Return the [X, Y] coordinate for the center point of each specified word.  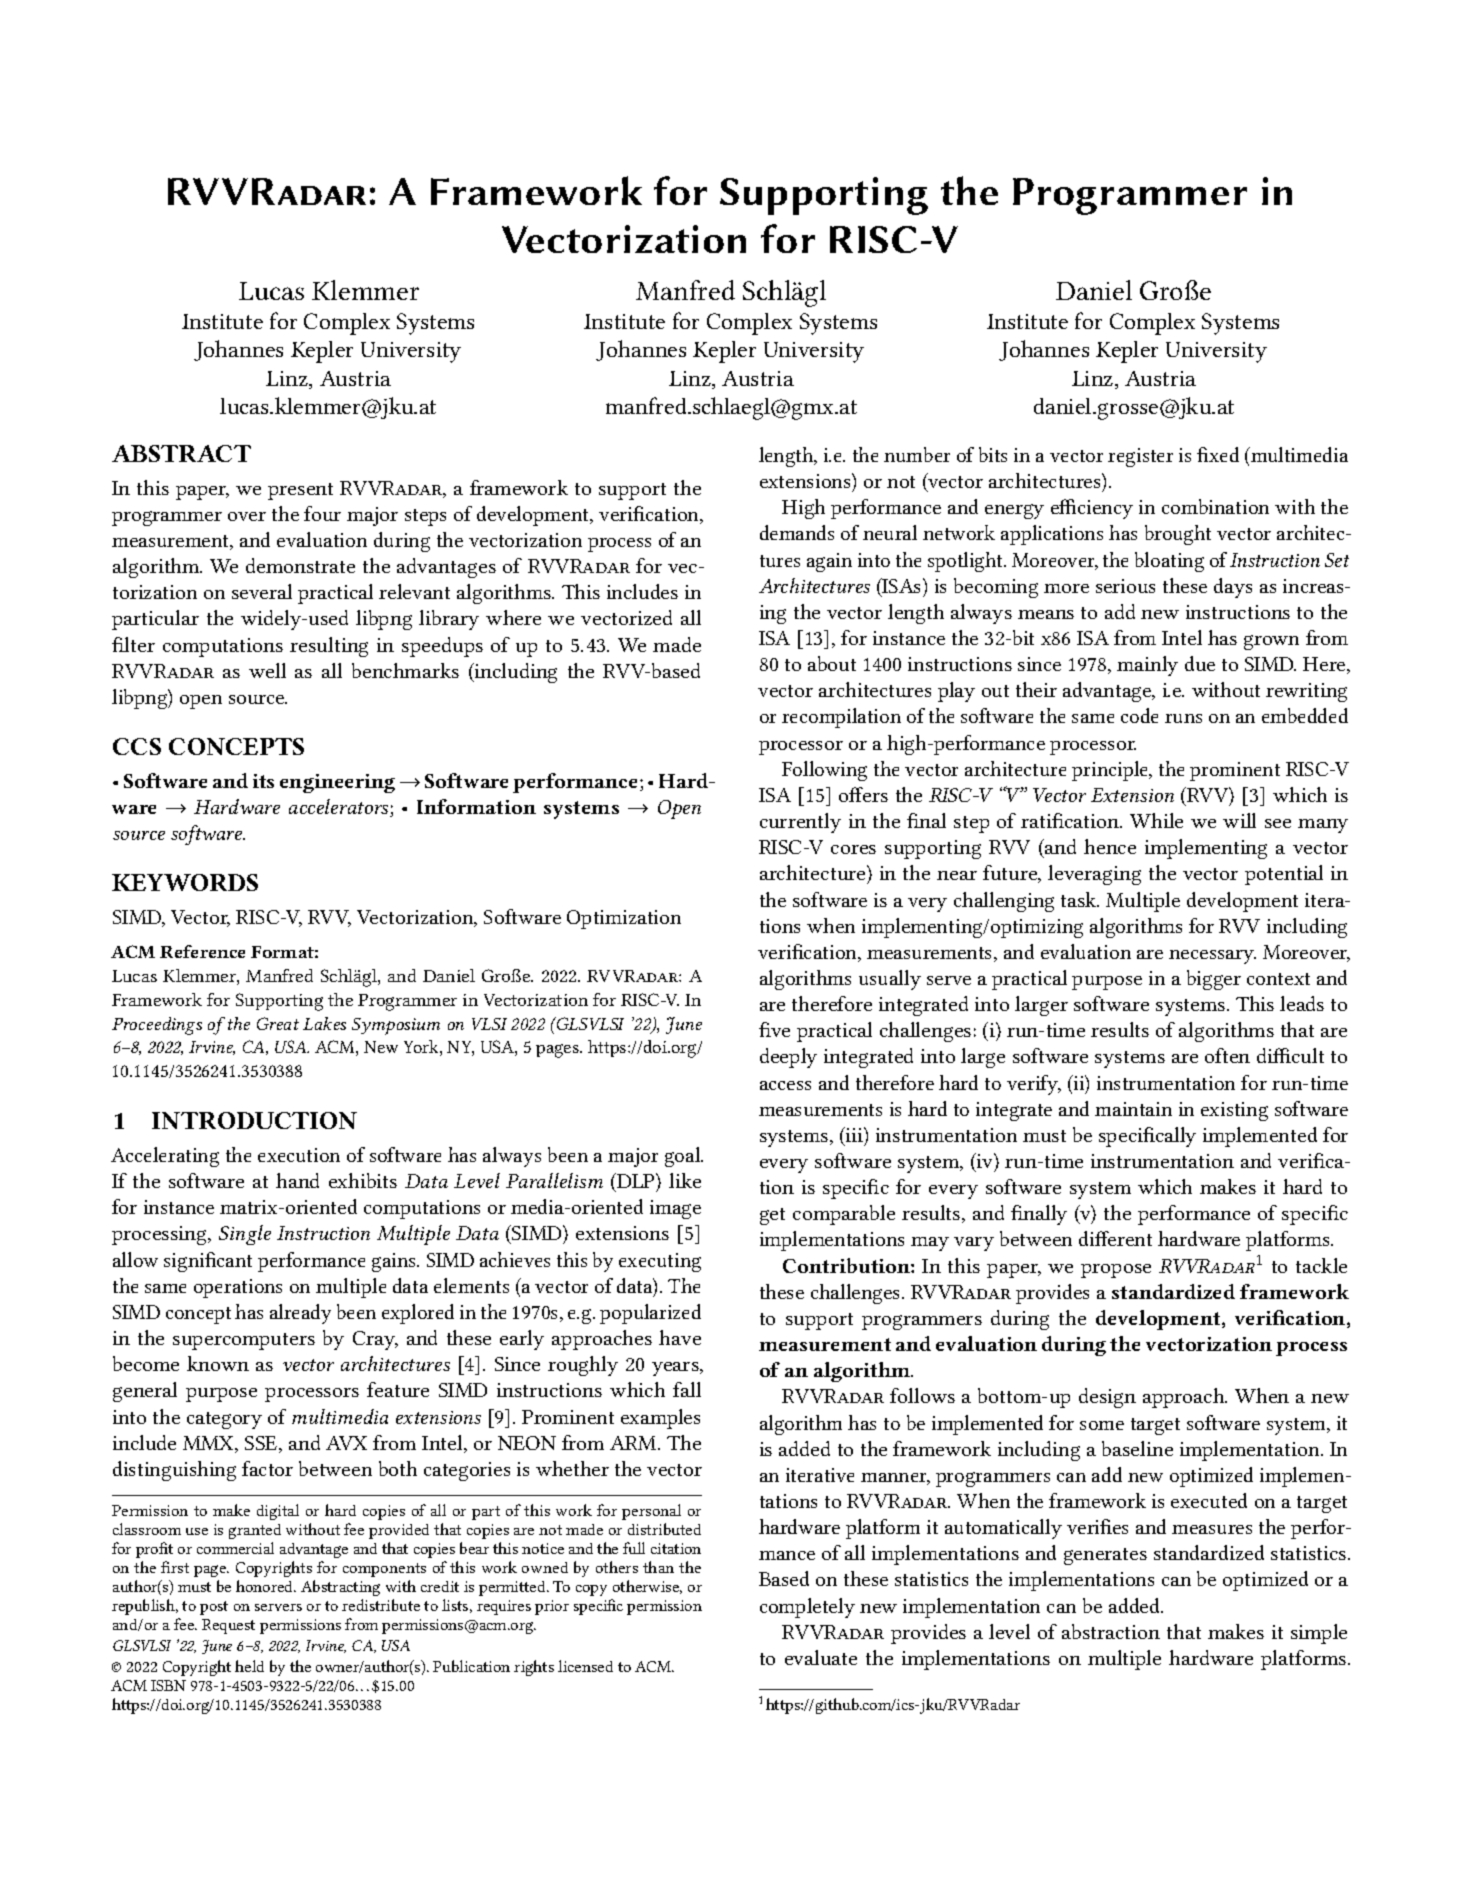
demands [797, 532]
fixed [1218, 454]
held [249, 1666]
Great [278, 1023]
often [1227, 1055]
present [300, 491]
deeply [788, 1058]
